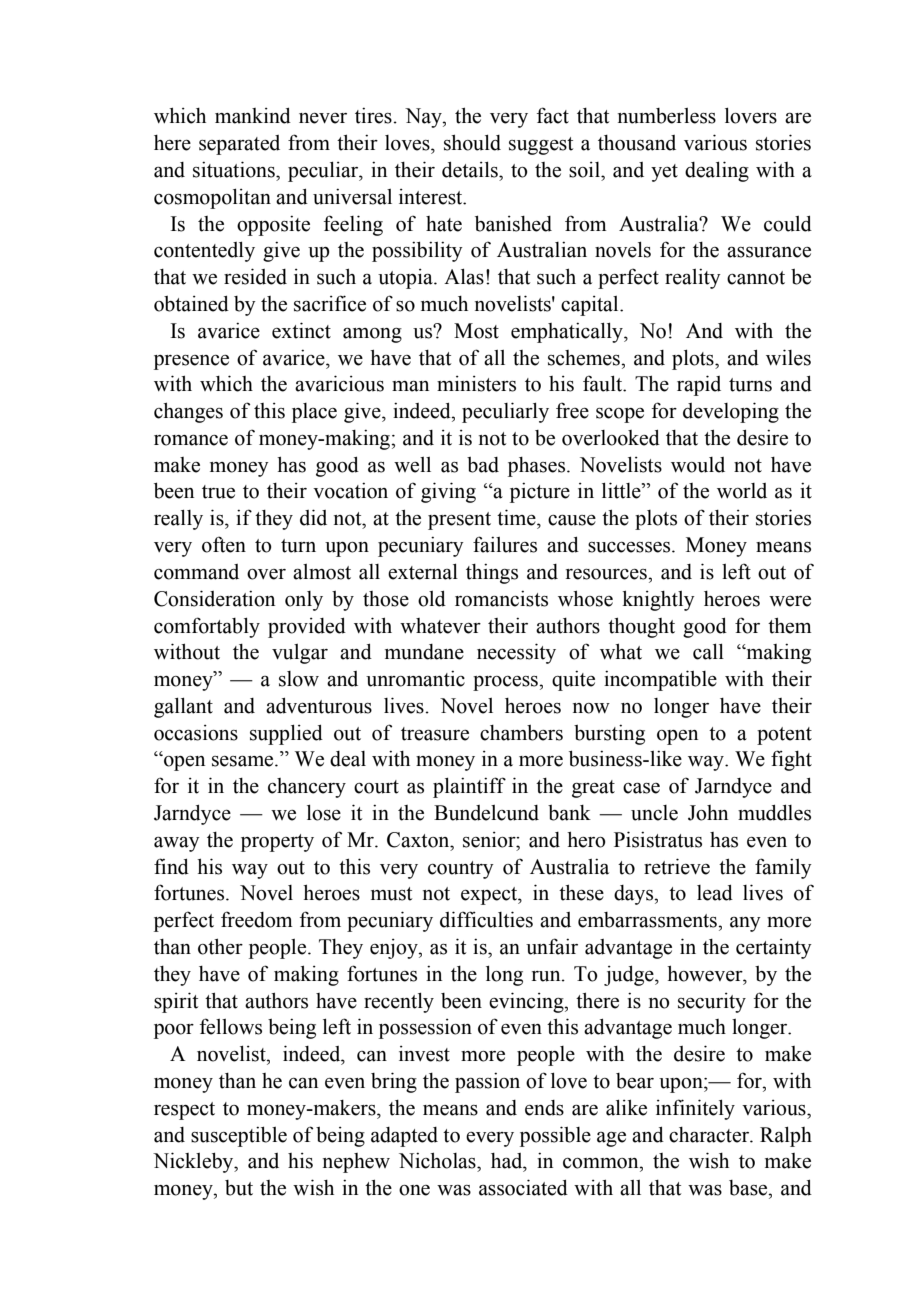  I want to click on separated, so click(239, 145).
